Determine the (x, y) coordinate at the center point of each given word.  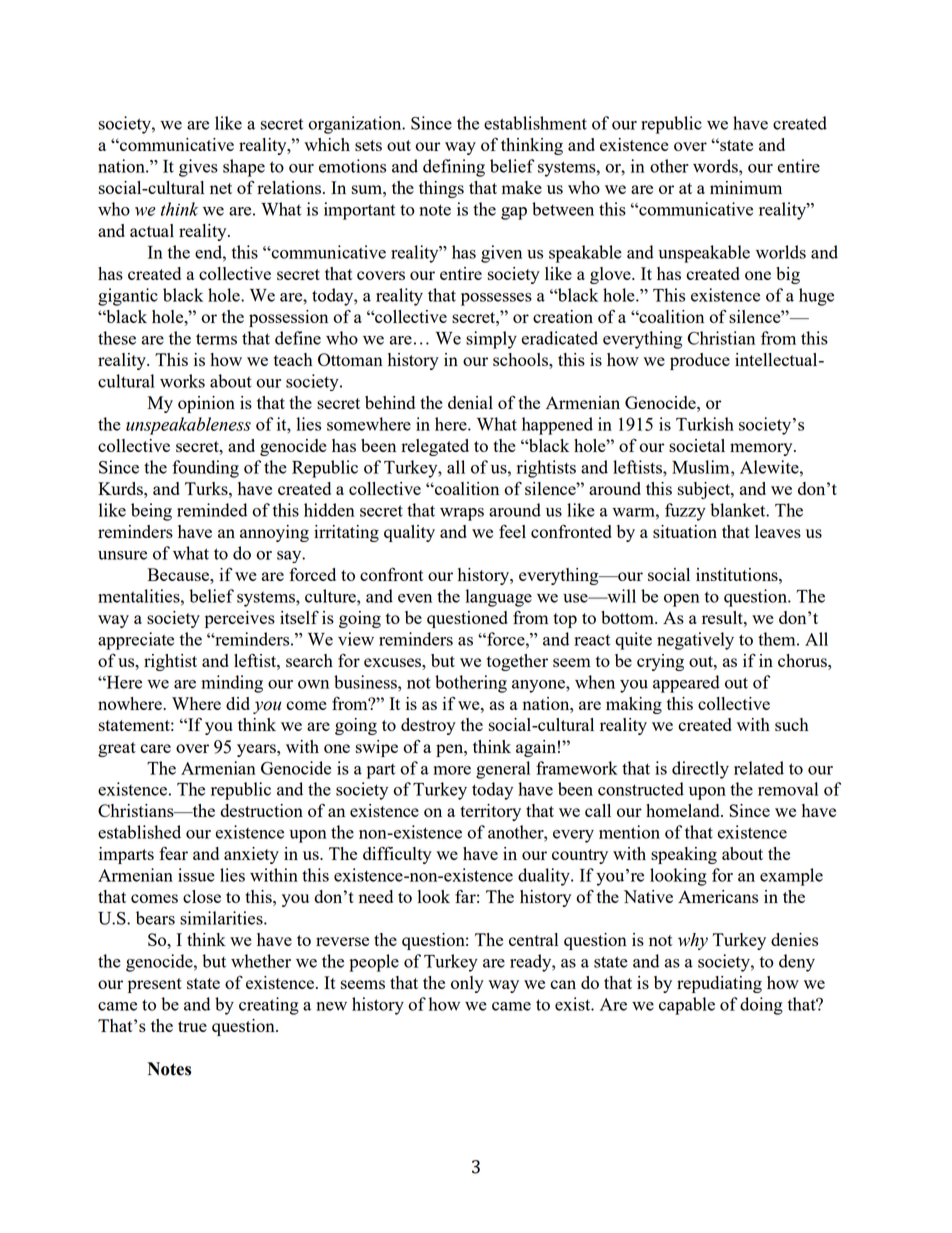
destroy (428, 726)
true (192, 1026)
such (792, 724)
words (716, 166)
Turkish (705, 424)
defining (454, 168)
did (238, 703)
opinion (206, 404)
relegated (435, 447)
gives (198, 168)
